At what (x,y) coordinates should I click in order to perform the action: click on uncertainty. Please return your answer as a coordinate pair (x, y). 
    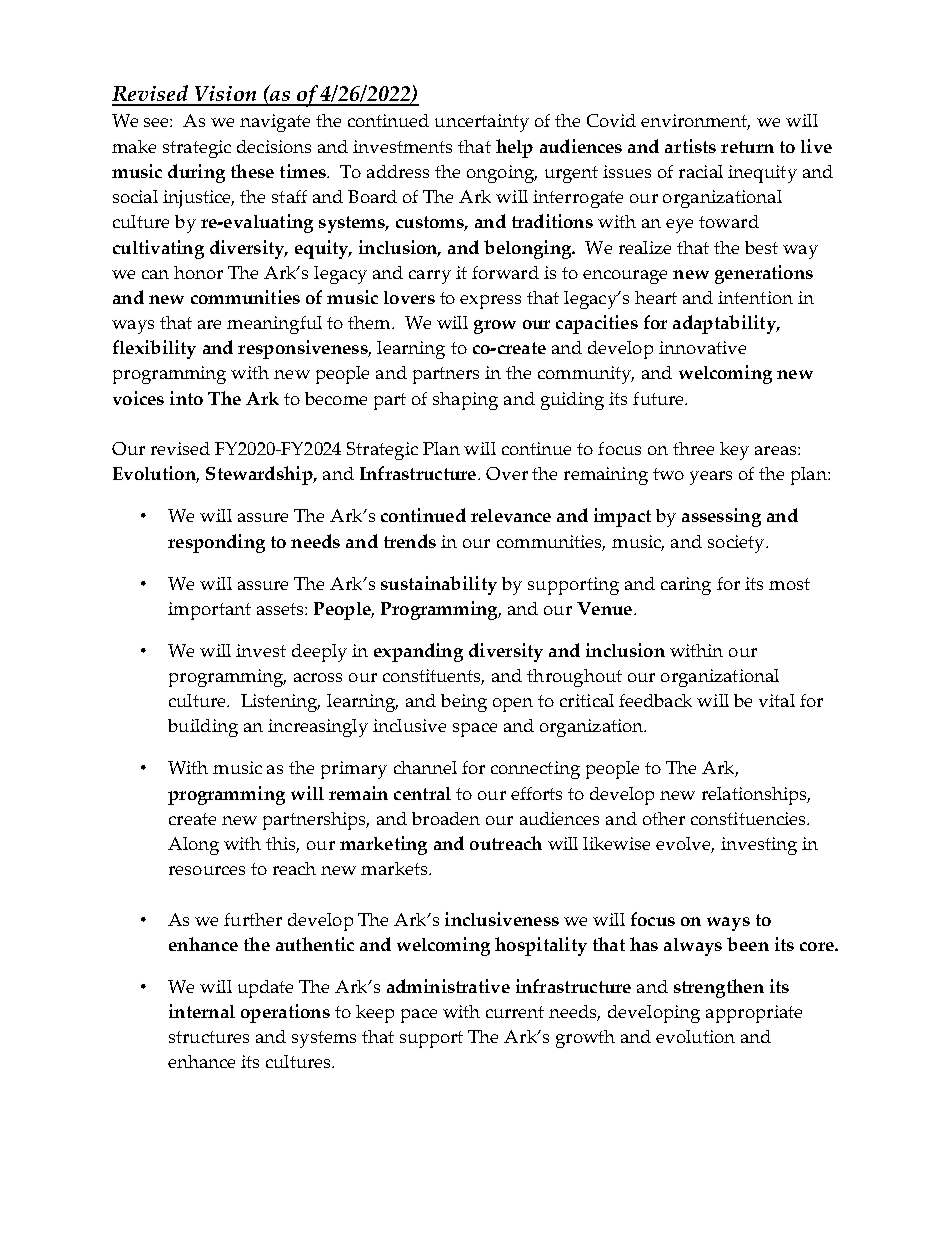
    Looking at the image, I should click on (482, 123).
